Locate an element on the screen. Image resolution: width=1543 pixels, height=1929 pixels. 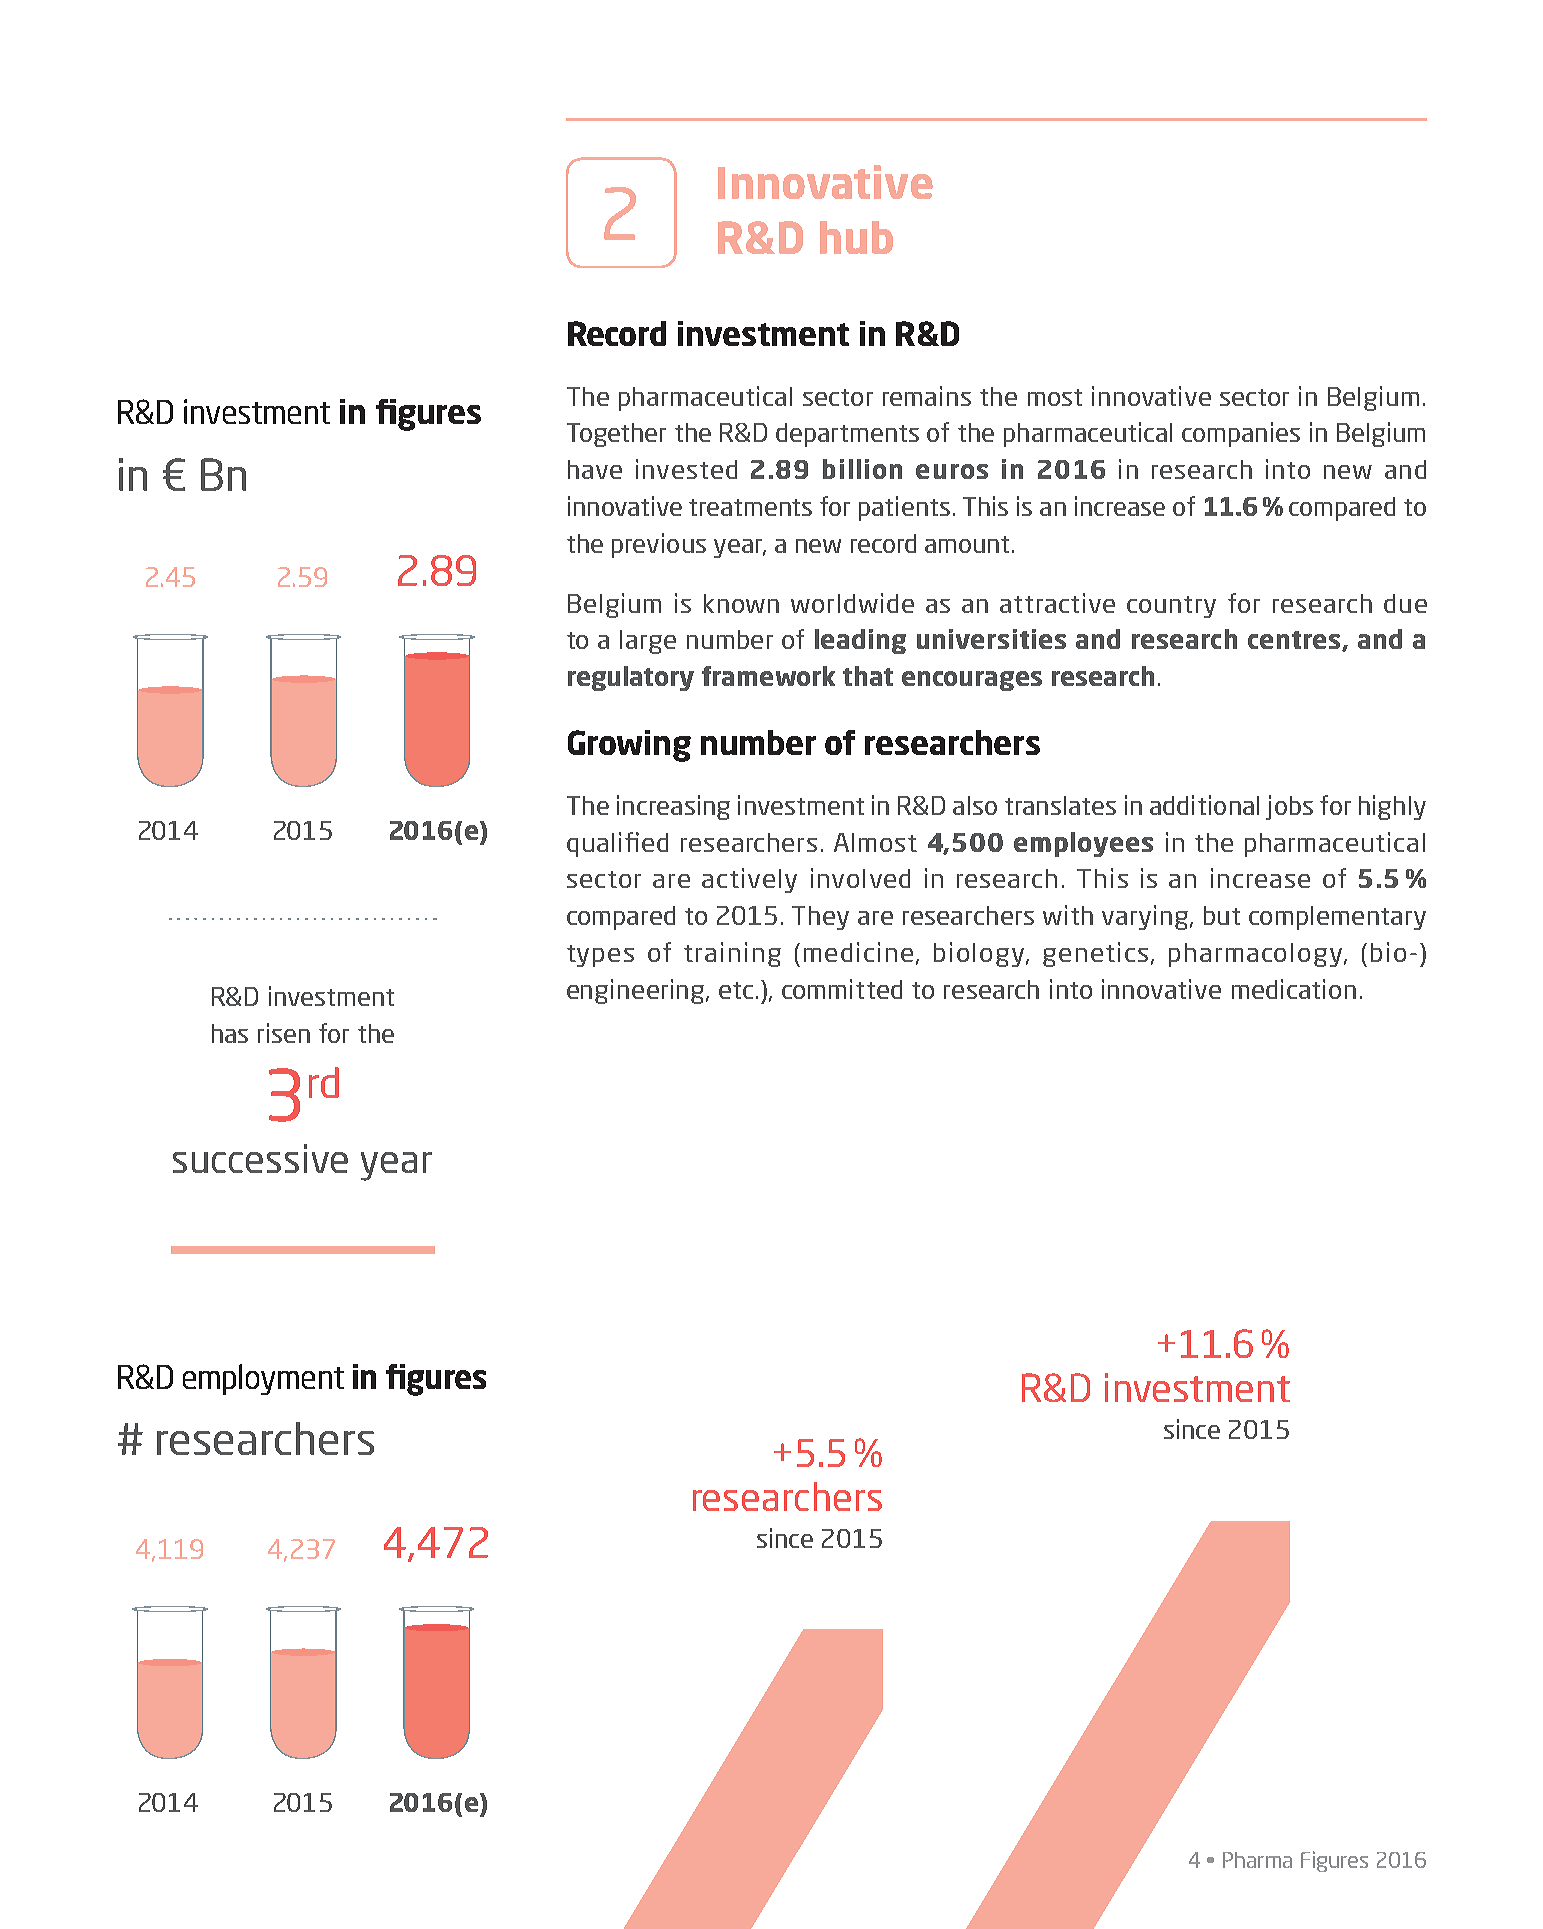
risen is located at coordinates (284, 1033).
